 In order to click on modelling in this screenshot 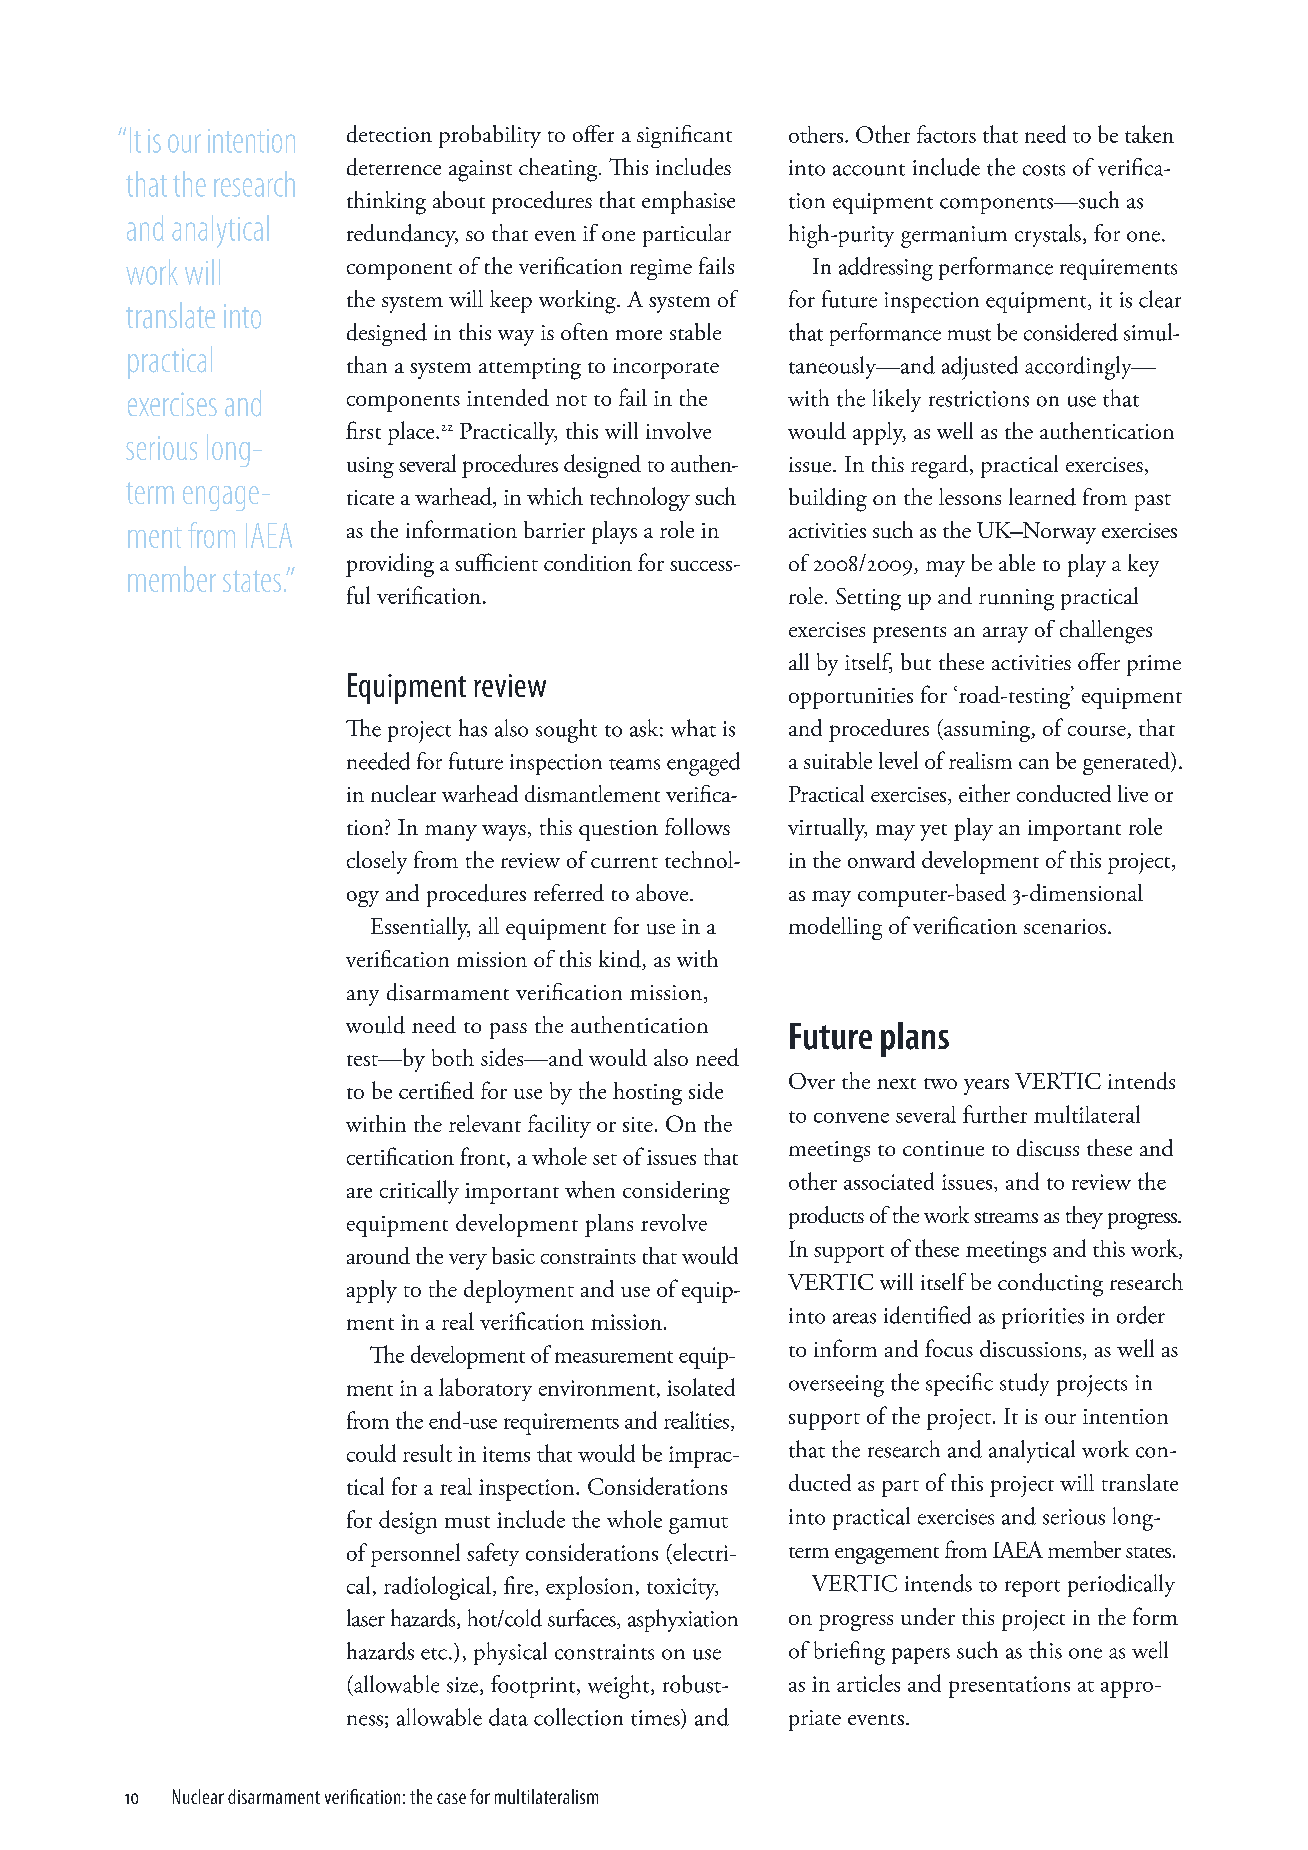, I will do `click(835, 928)`.
